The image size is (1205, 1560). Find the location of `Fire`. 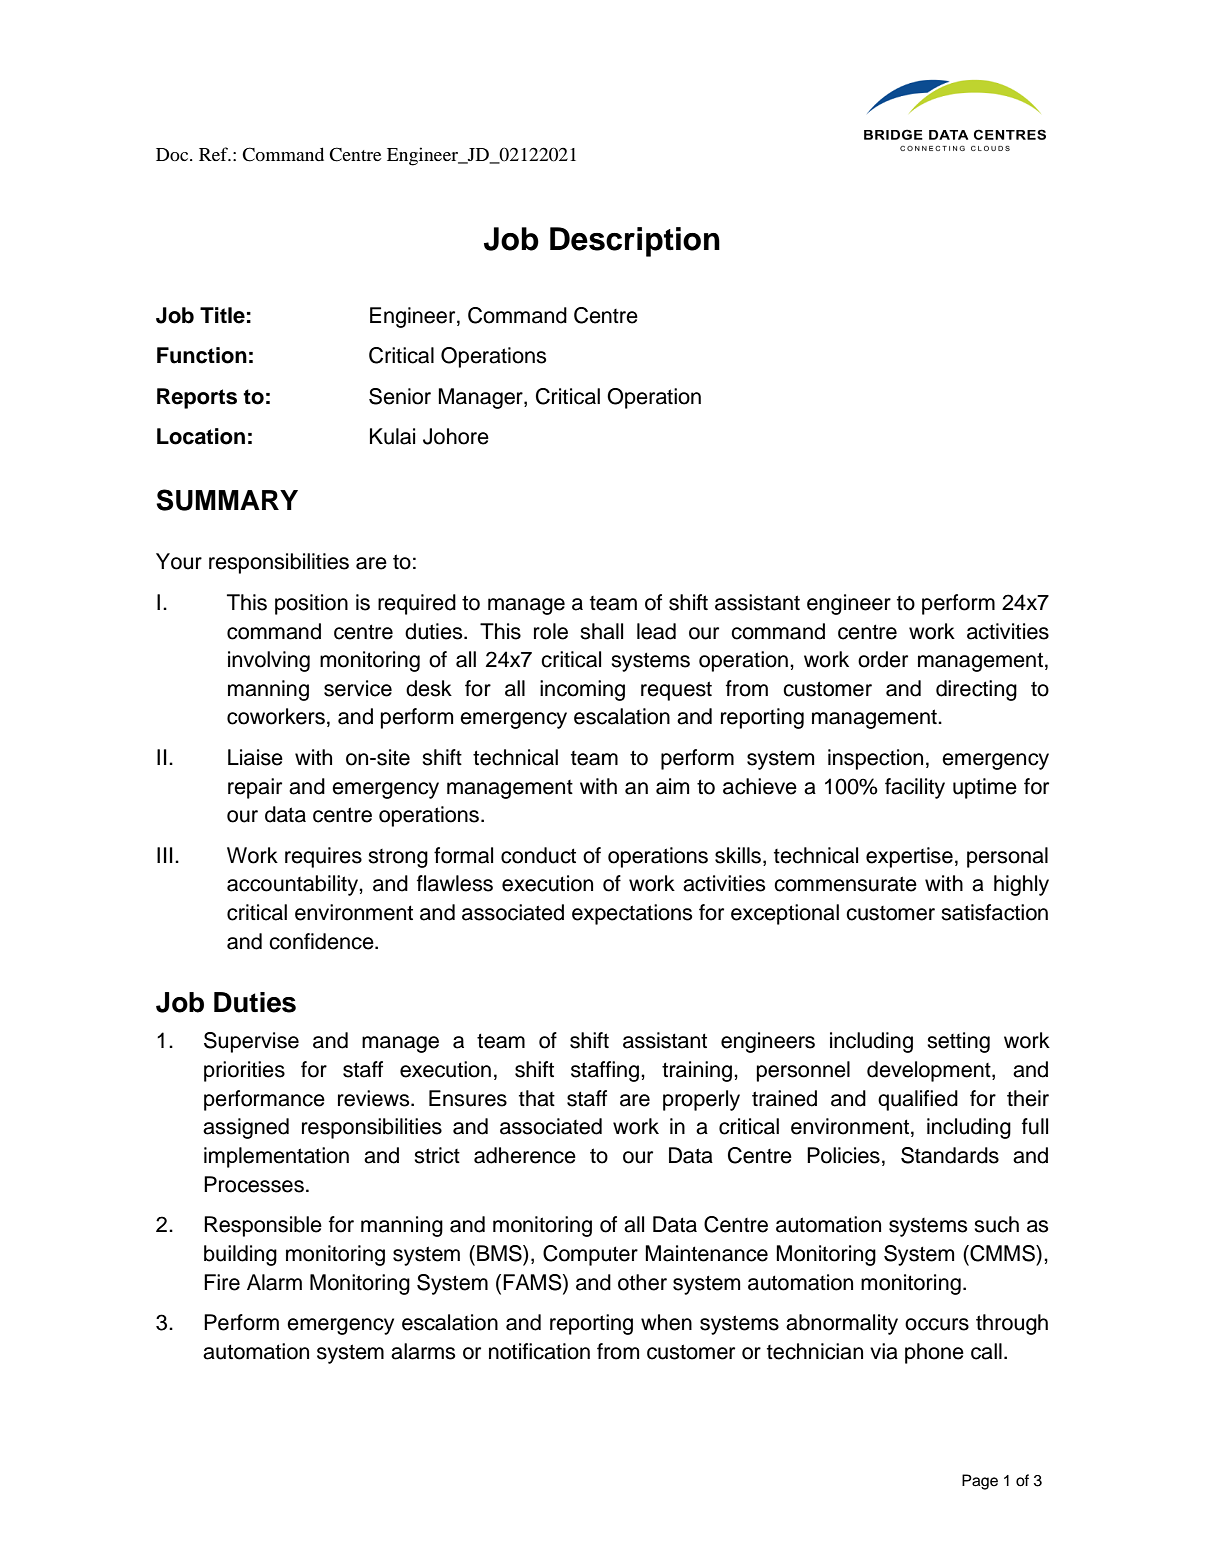

Fire is located at coordinates (222, 1282).
